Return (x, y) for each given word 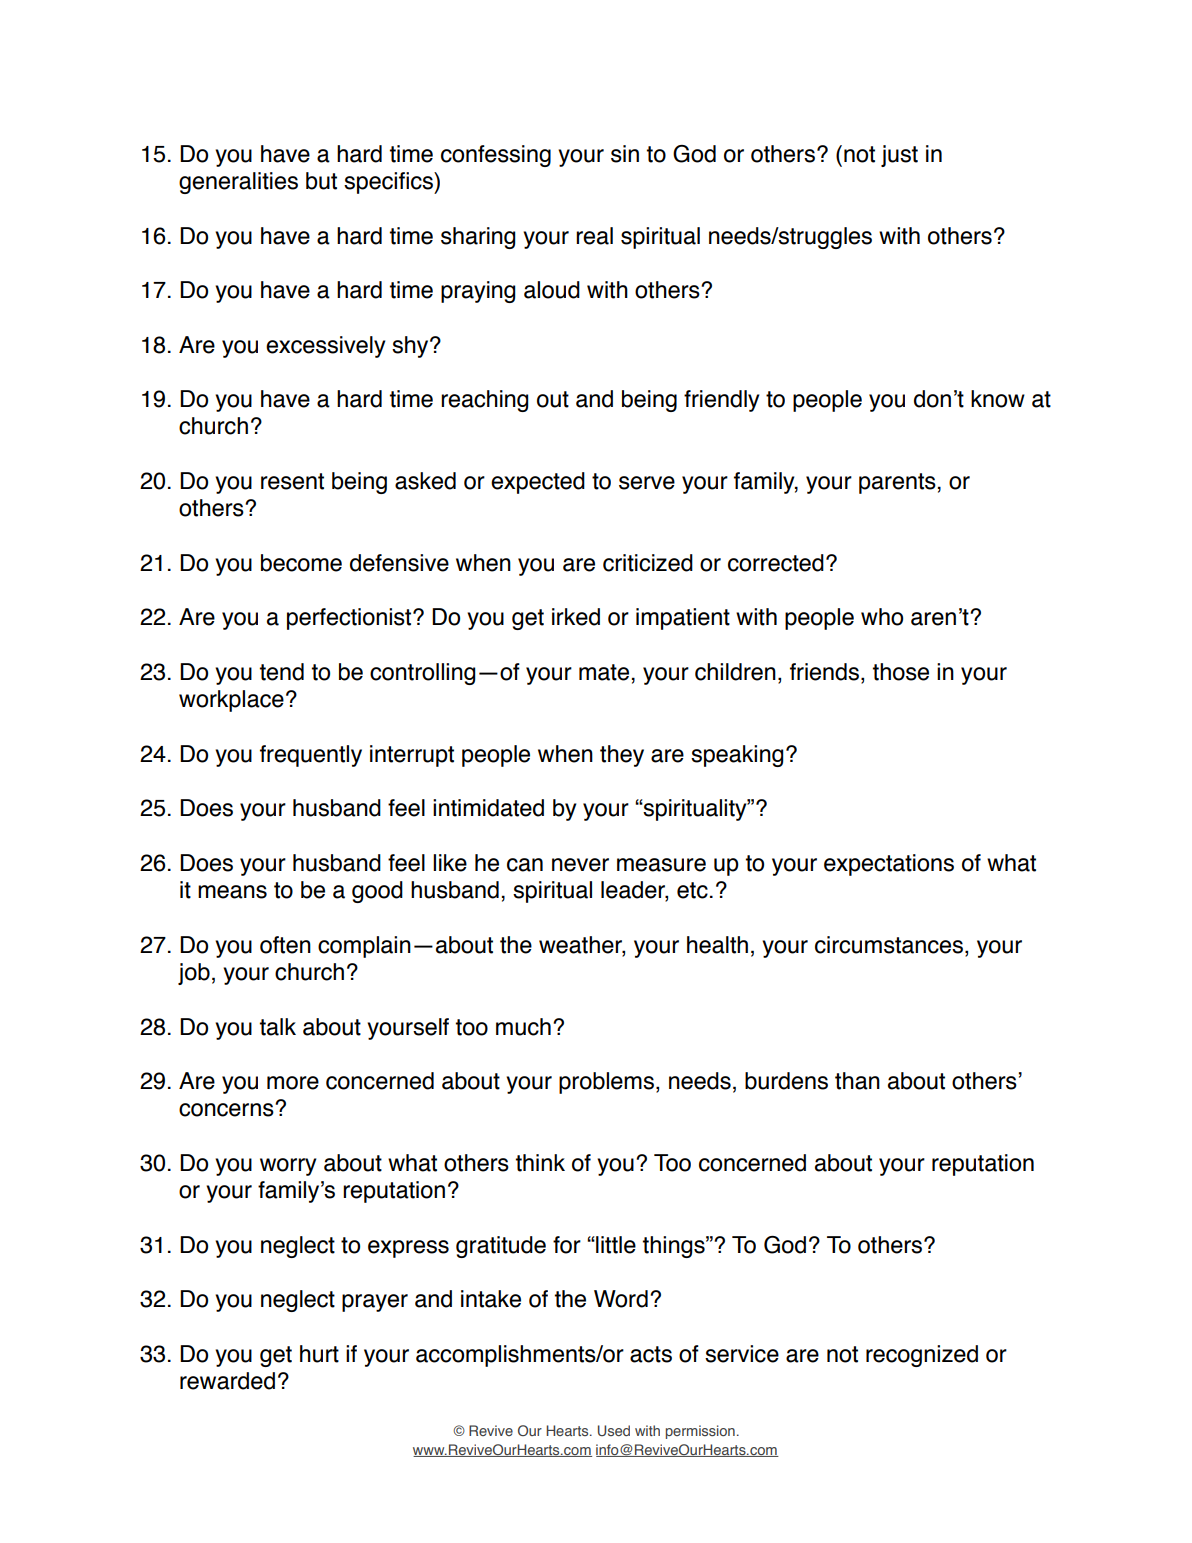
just (899, 156)
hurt (319, 1354)
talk (278, 1027)
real (594, 236)
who (882, 617)
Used (614, 1430)
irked (576, 617)
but (321, 181)
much (523, 1027)
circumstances (890, 946)
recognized (922, 1356)
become (301, 563)
